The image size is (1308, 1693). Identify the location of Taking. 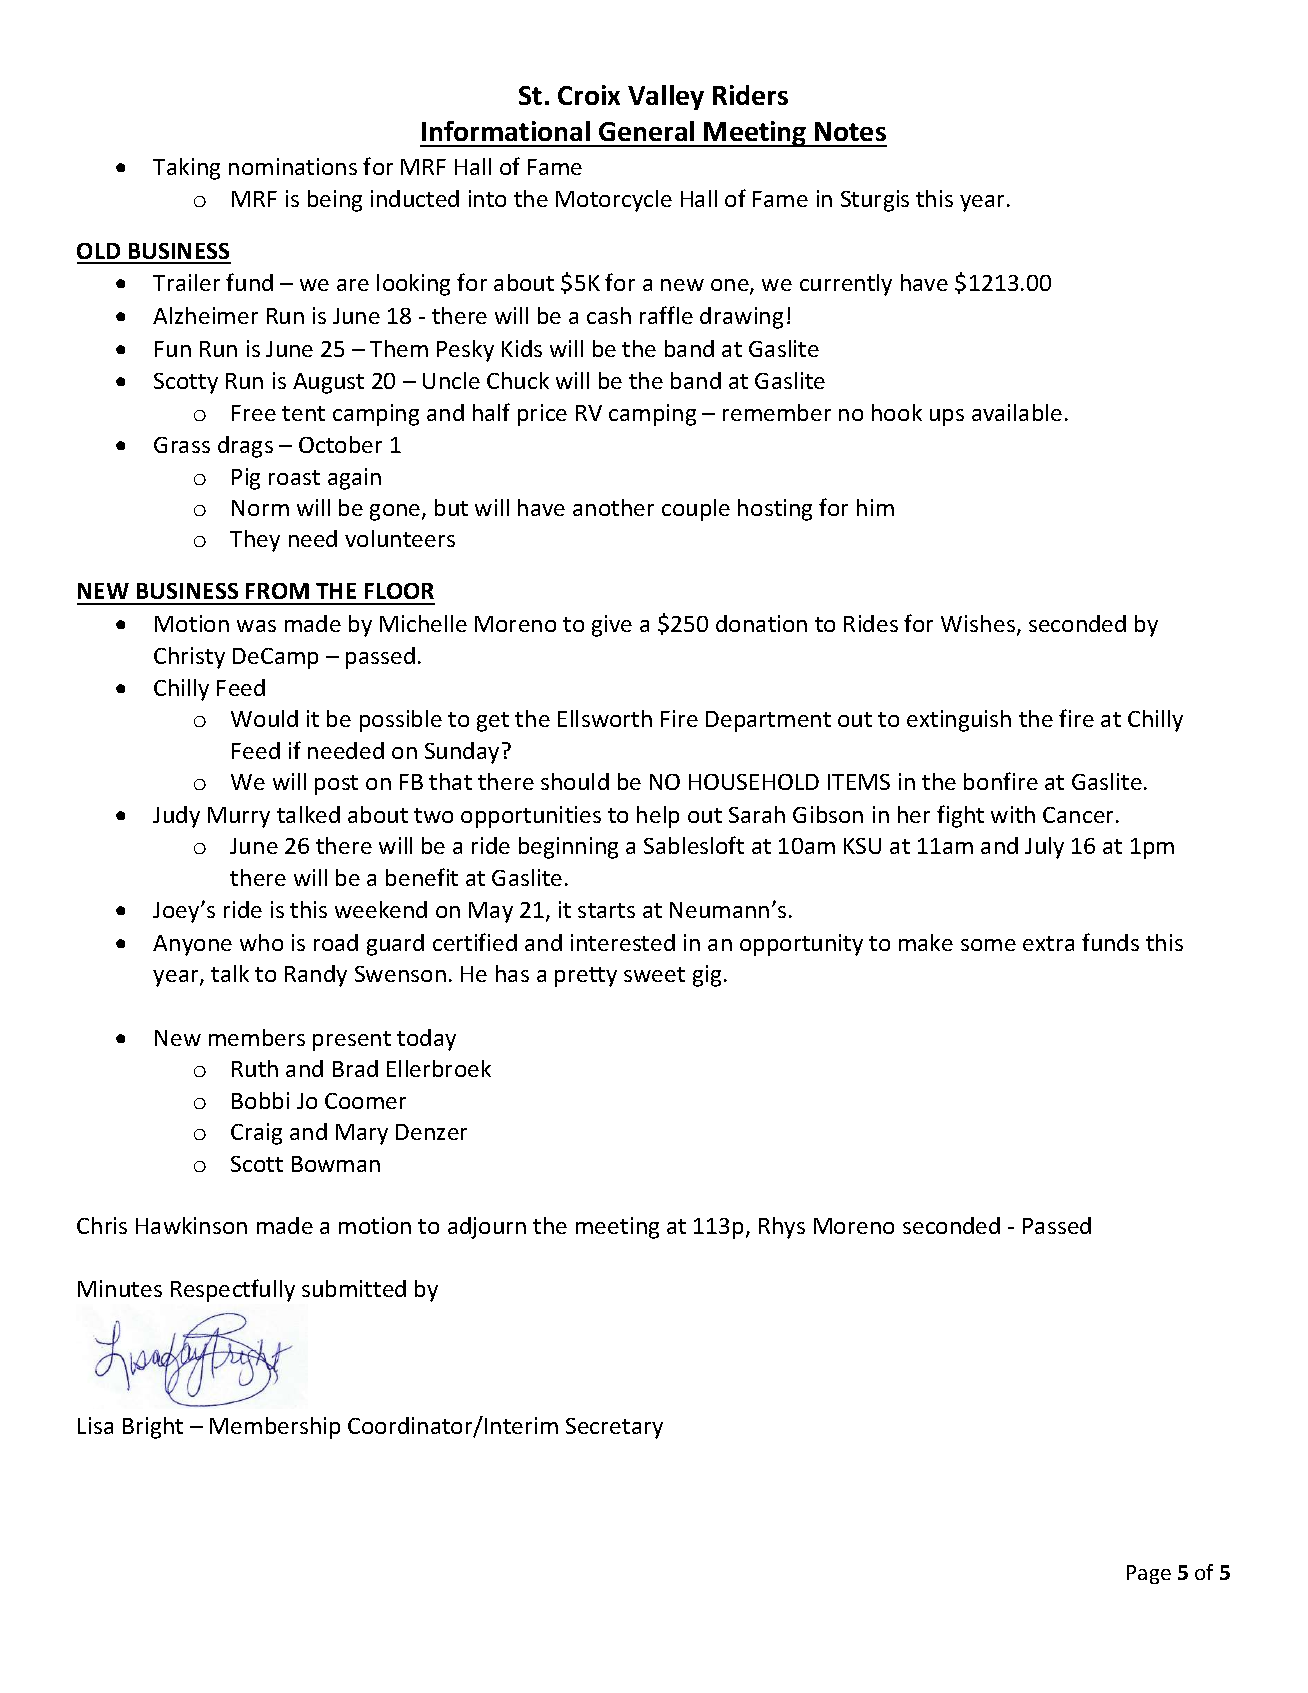
(186, 169).
